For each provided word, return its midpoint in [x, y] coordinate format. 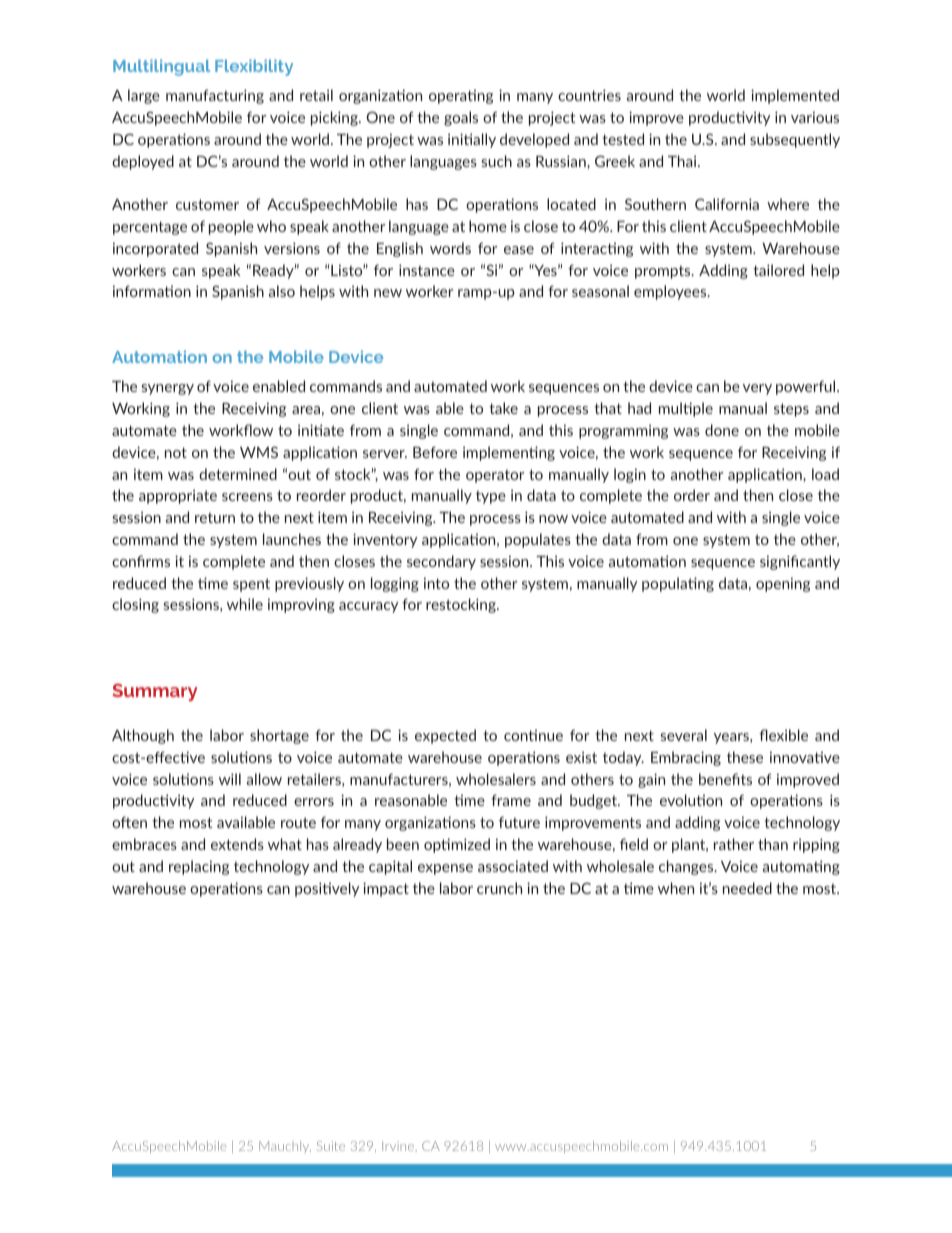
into [436, 583]
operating [461, 97]
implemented [795, 96]
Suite [331, 1146]
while [245, 604]
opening [783, 584]
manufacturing [215, 96]
